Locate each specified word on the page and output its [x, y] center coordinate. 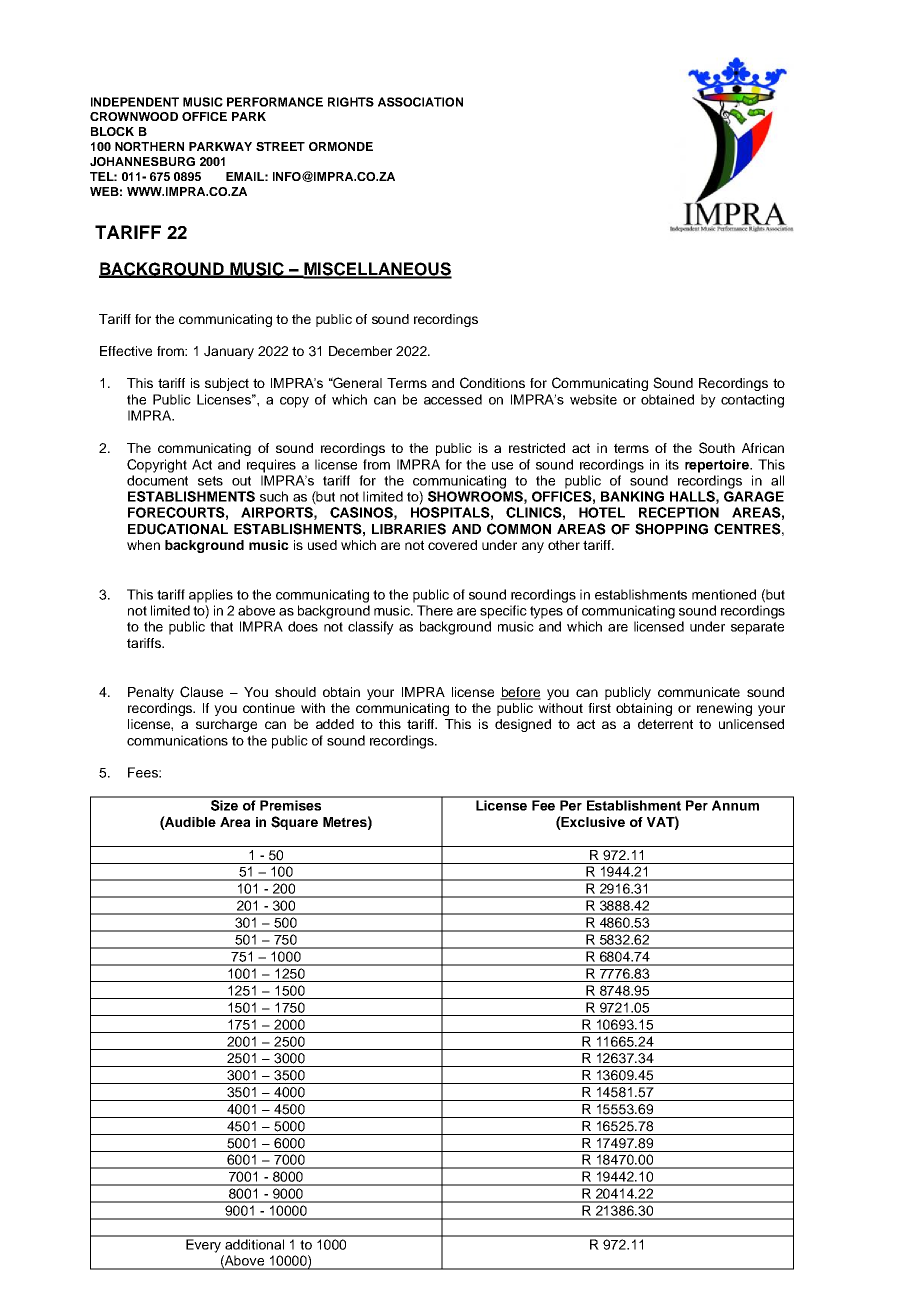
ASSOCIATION [420, 102]
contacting [752, 401]
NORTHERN [149, 146]
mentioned [724, 594]
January [229, 352]
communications [177, 740]
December [360, 351]
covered [452, 545]
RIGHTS [351, 102]
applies [211, 596]
